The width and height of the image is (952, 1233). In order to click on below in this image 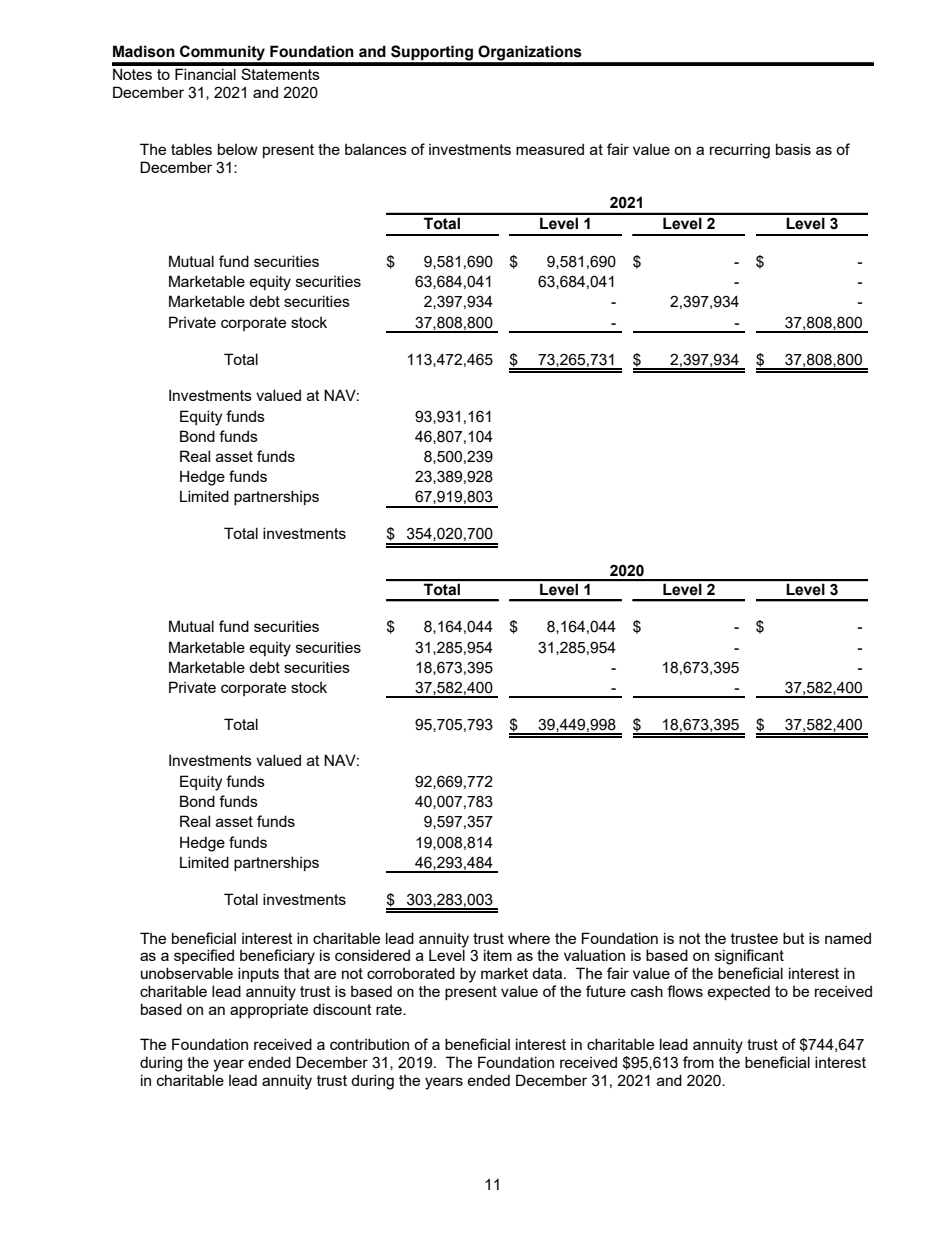, I will do `click(238, 149)`.
